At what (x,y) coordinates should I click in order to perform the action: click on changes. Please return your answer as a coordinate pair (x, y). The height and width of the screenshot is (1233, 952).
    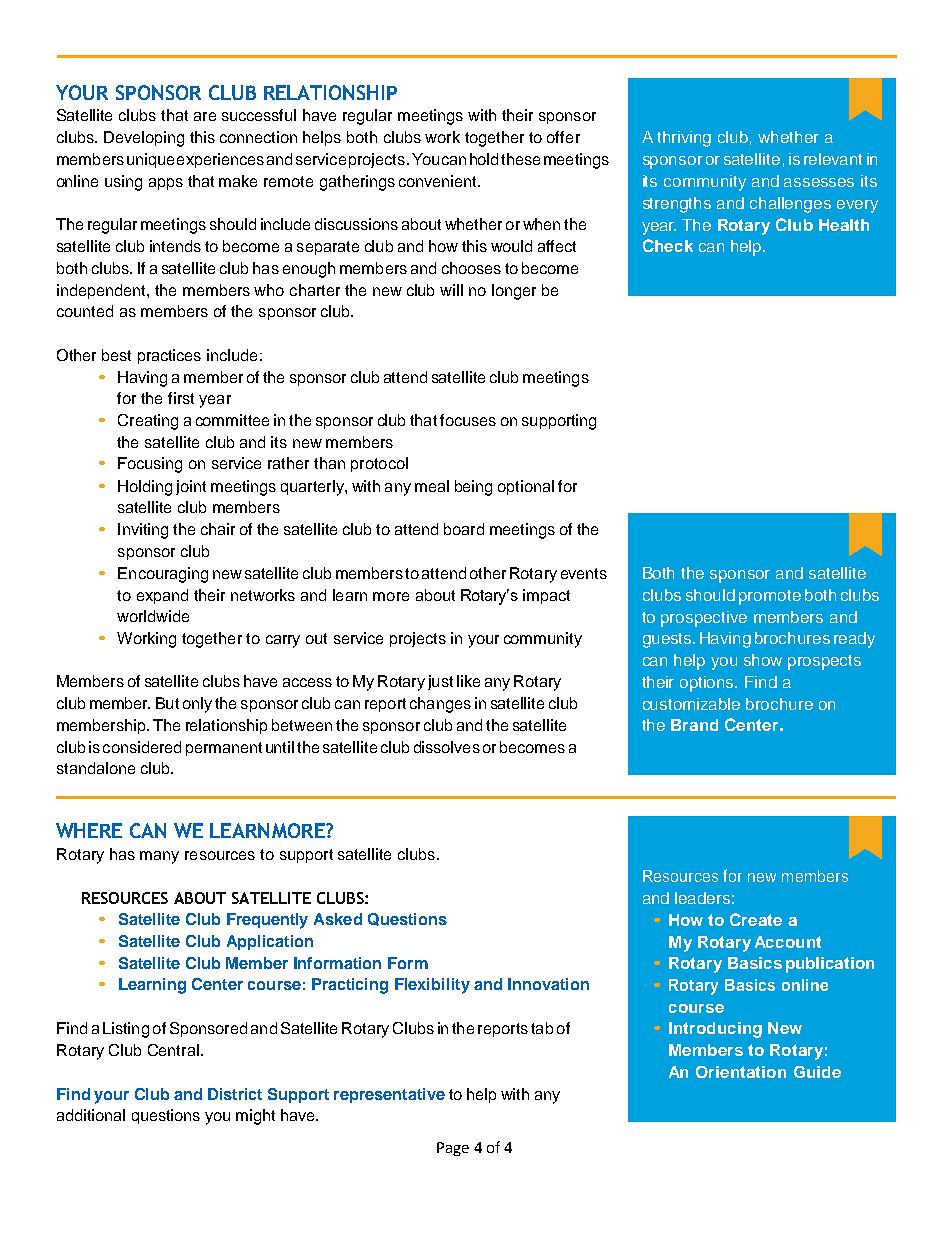
    Looking at the image, I should click on (440, 705).
